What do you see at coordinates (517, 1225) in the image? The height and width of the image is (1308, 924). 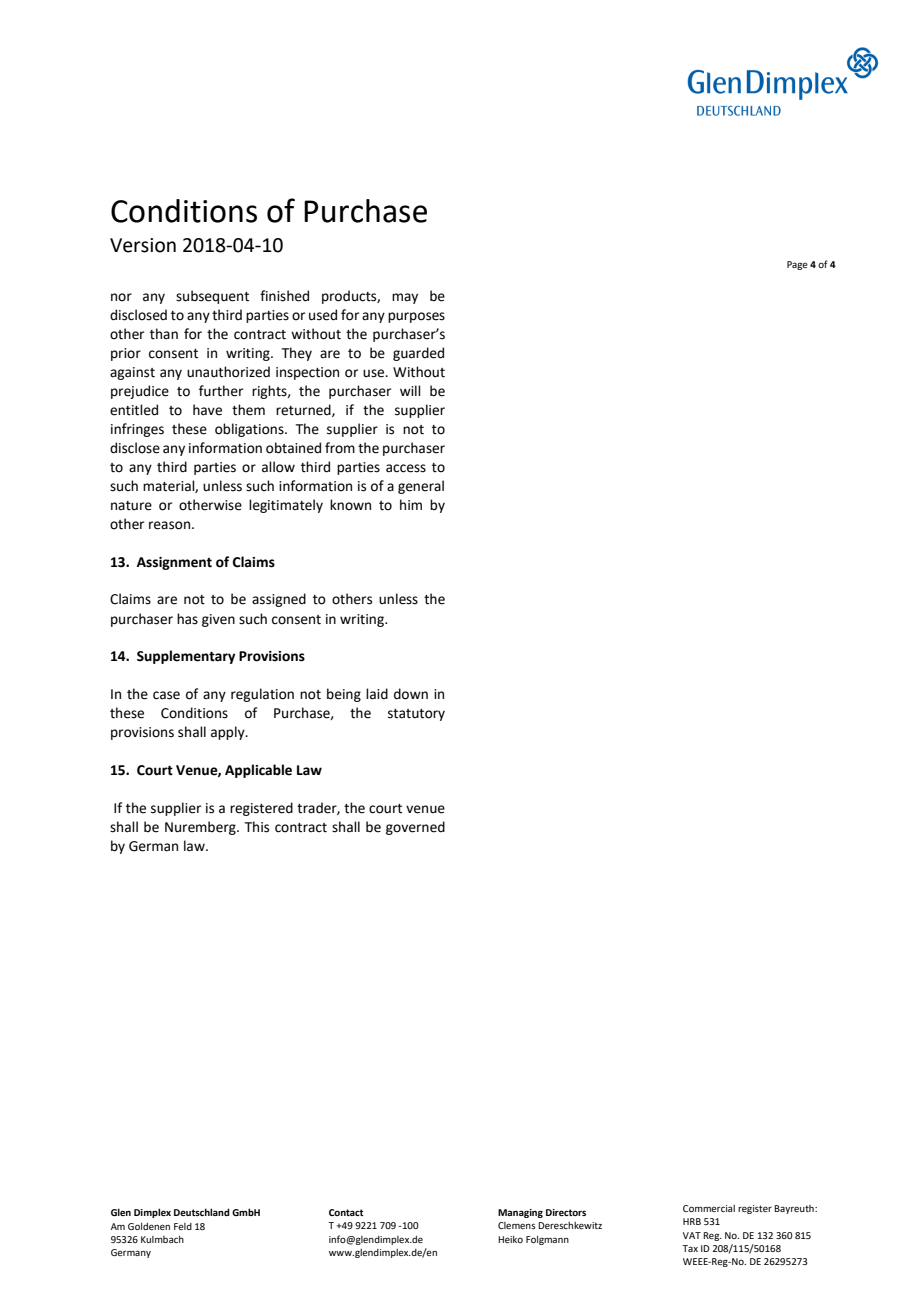 I see `Clemens` at bounding box center [517, 1225].
